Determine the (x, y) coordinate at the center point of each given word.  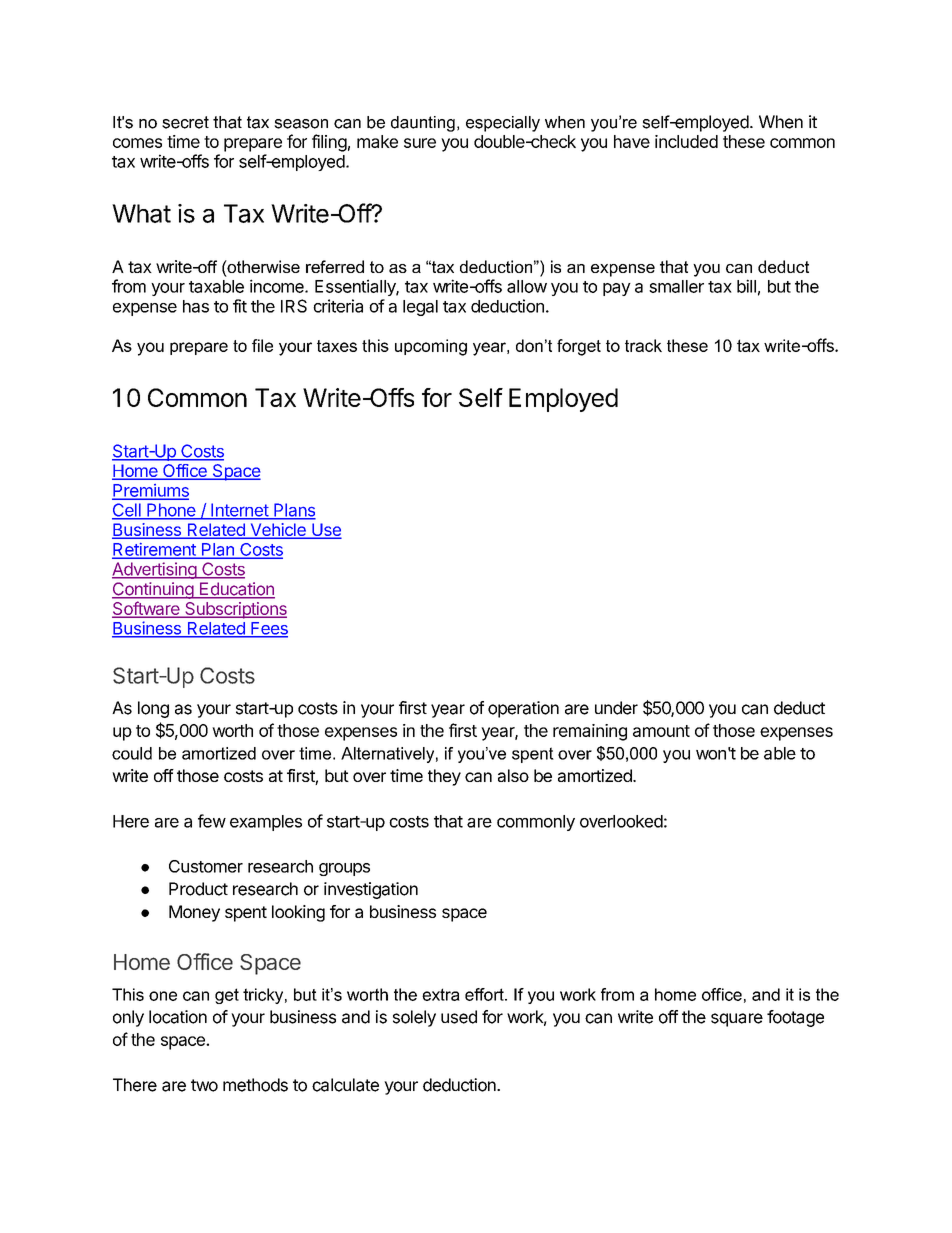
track (643, 345)
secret (185, 122)
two (204, 1085)
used (459, 1017)
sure (420, 143)
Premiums (150, 491)
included (686, 141)
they (444, 777)
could (132, 753)
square (737, 1020)
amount (661, 731)
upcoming (431, 347)
